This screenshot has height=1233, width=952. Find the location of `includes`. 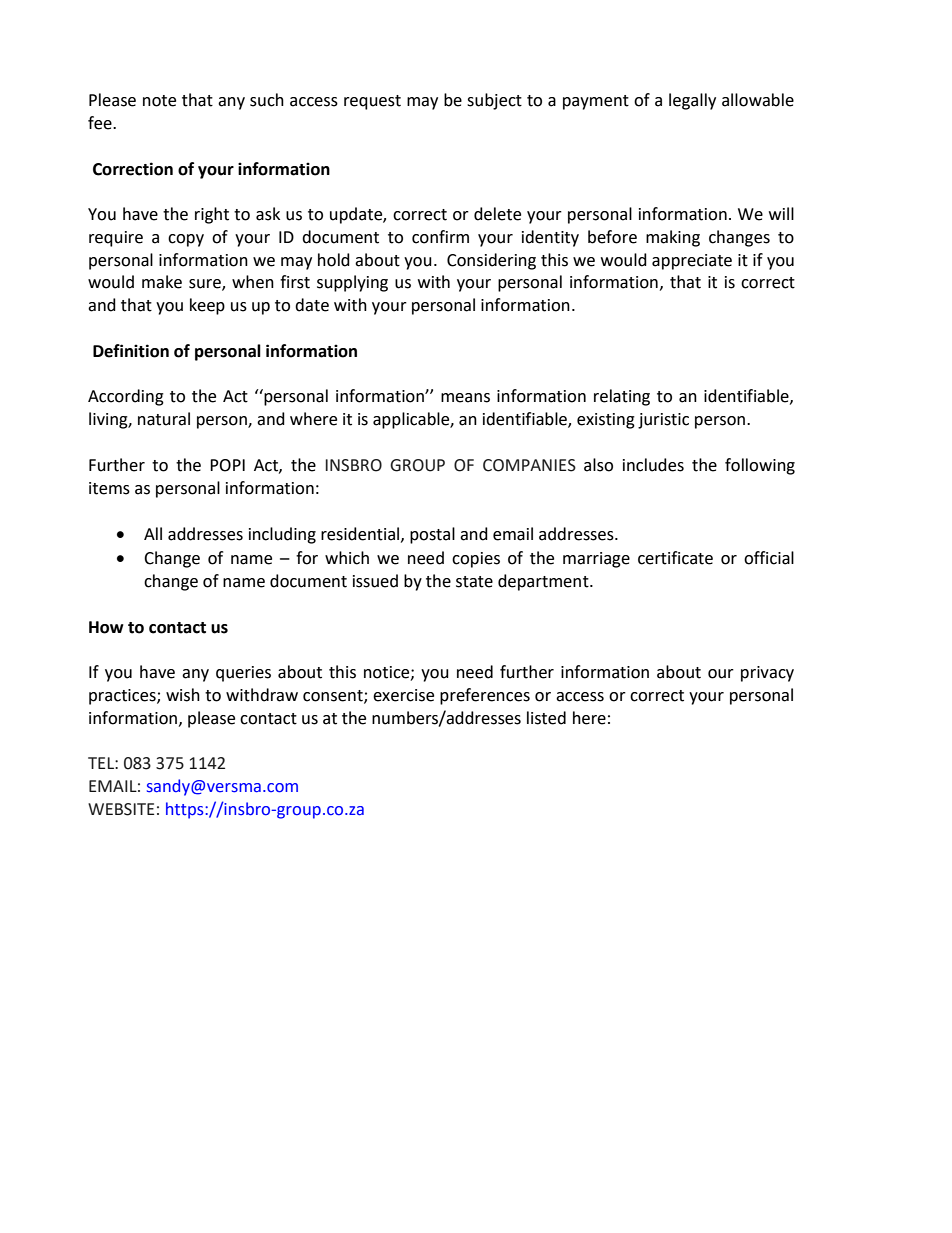

includes is located at coordinates (653, 465).
